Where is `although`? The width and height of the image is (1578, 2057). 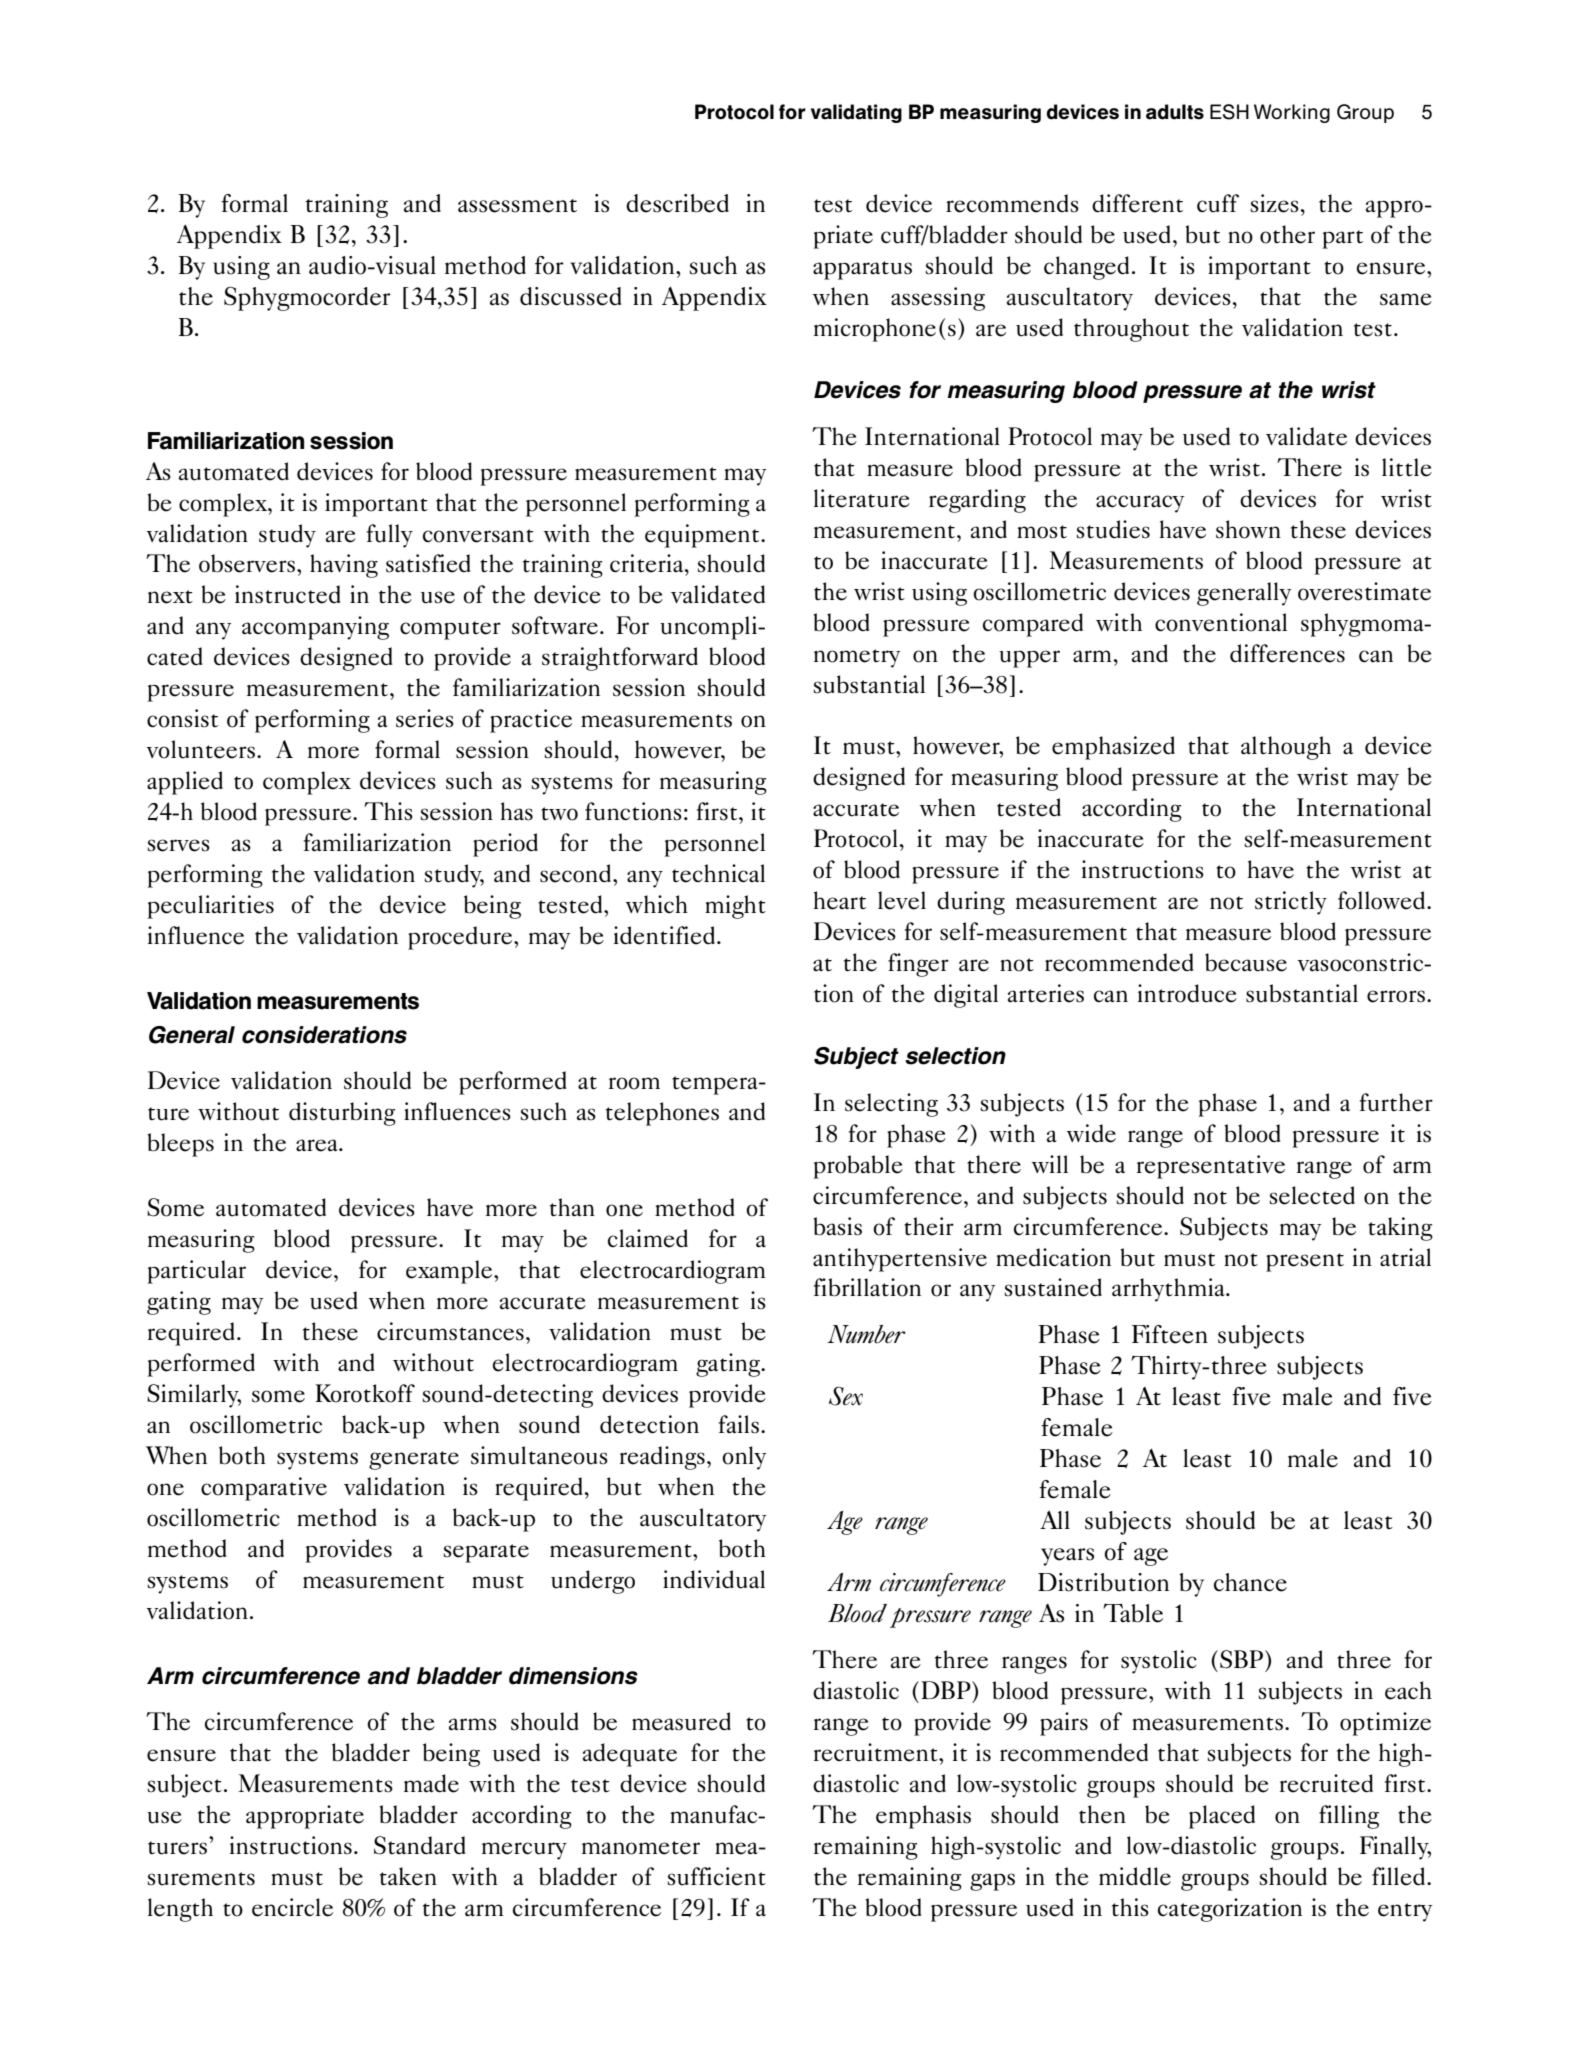 although is located at coordinates (1286, 748).
